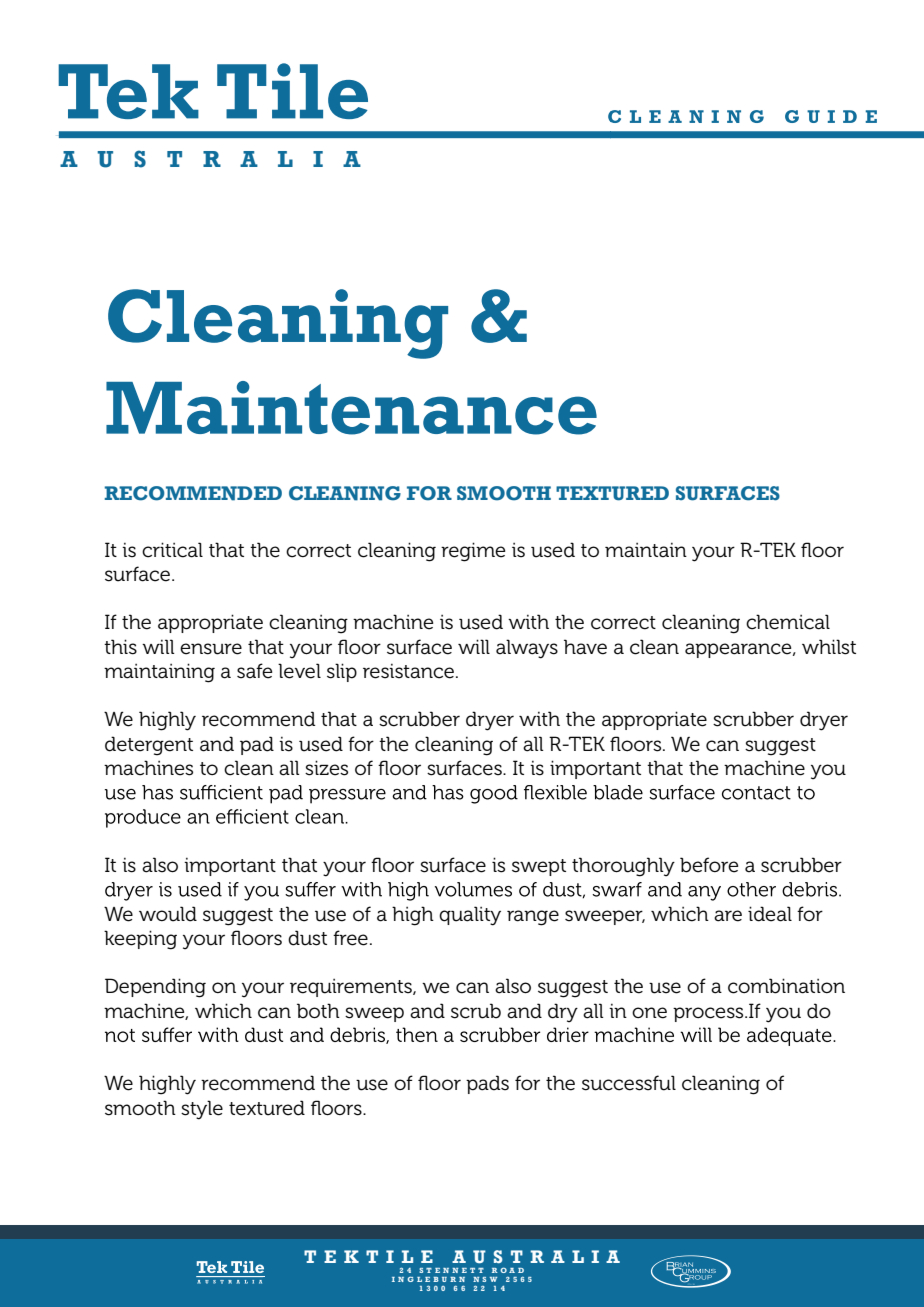 The height and width of the document is (1307, 924). Describe the element at coordinates (351, 408) in the document. I see `Maintenance` at that location.
